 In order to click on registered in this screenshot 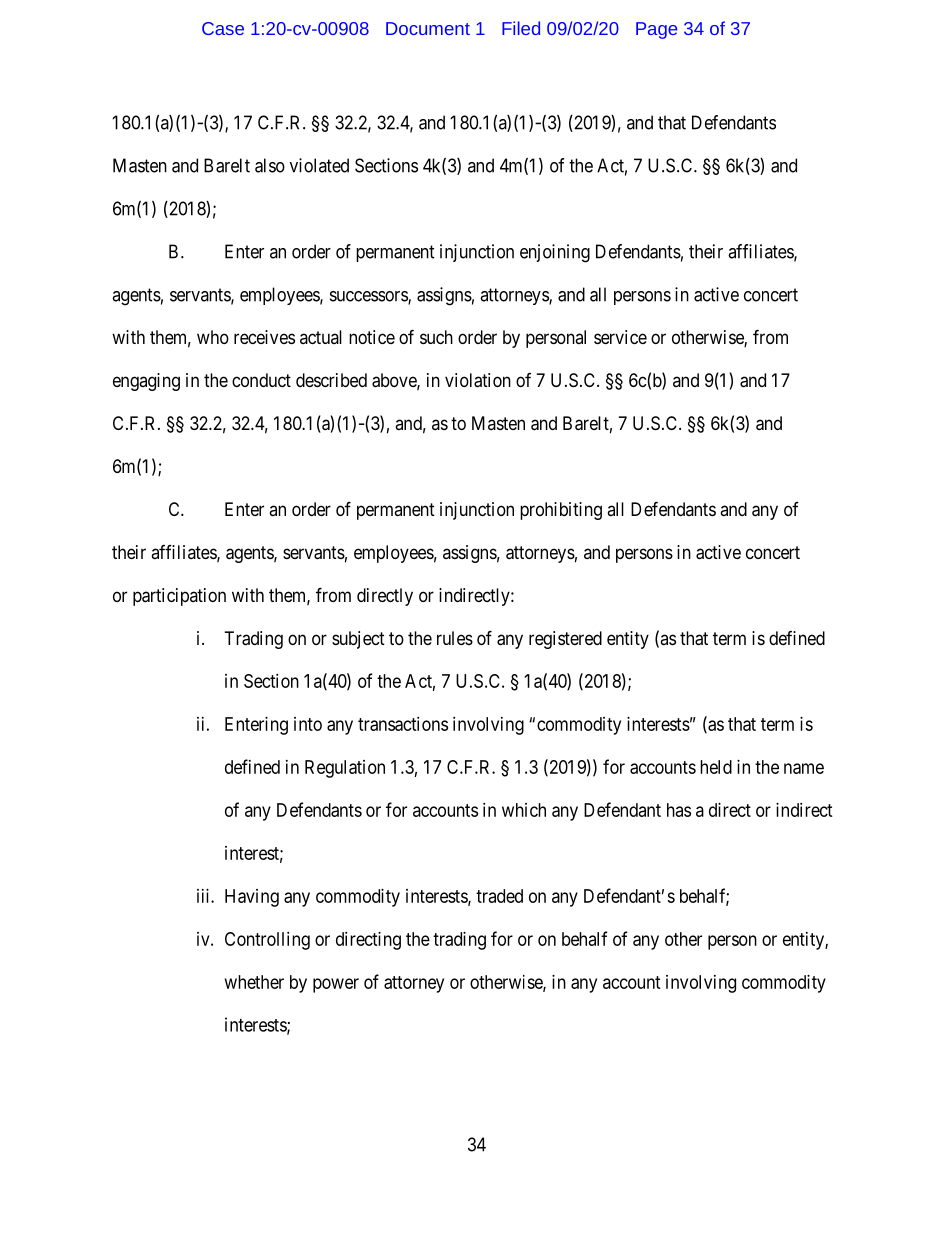, I will do `click(565, 640)`.
